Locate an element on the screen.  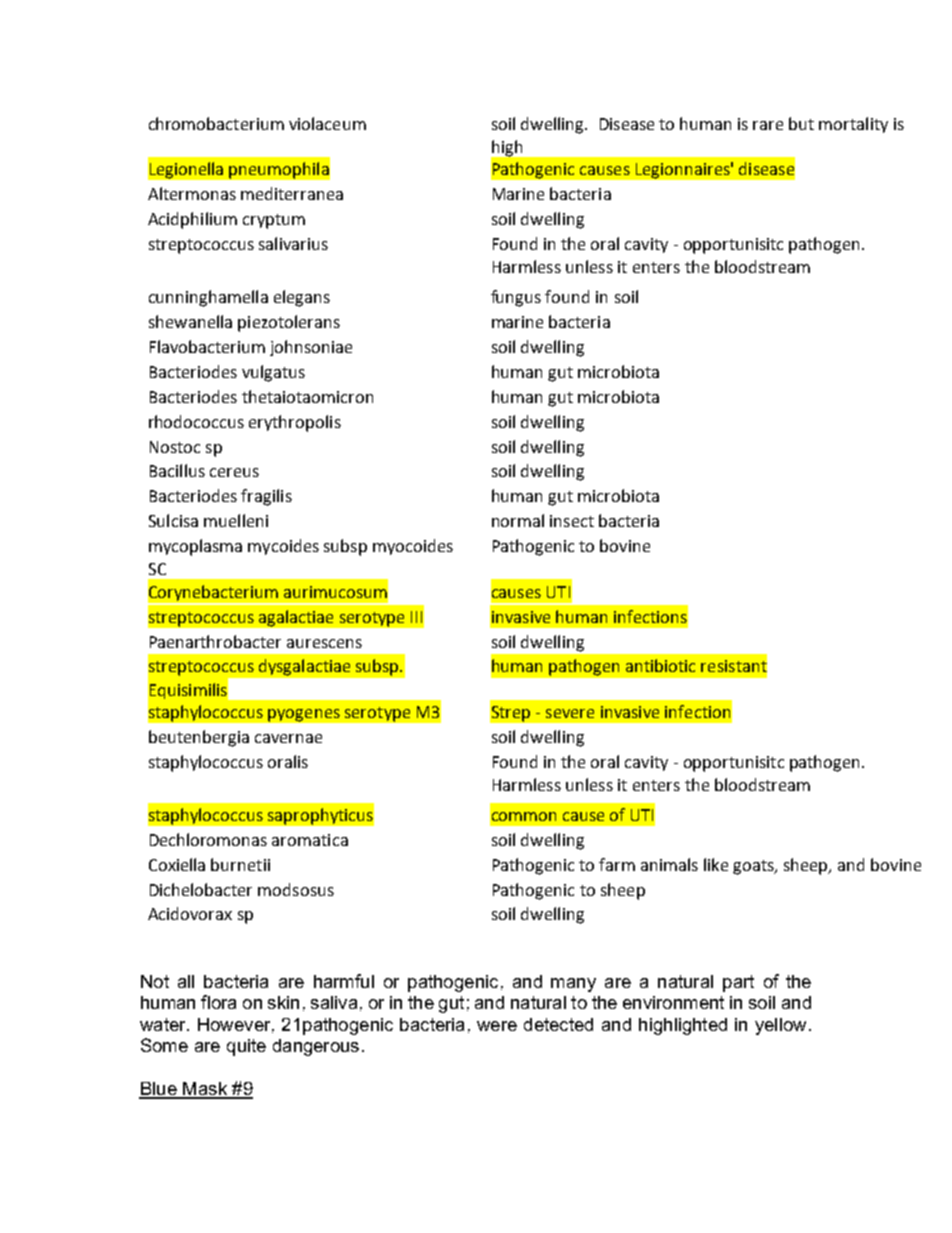
goats is located at coordinates (754, 867).
